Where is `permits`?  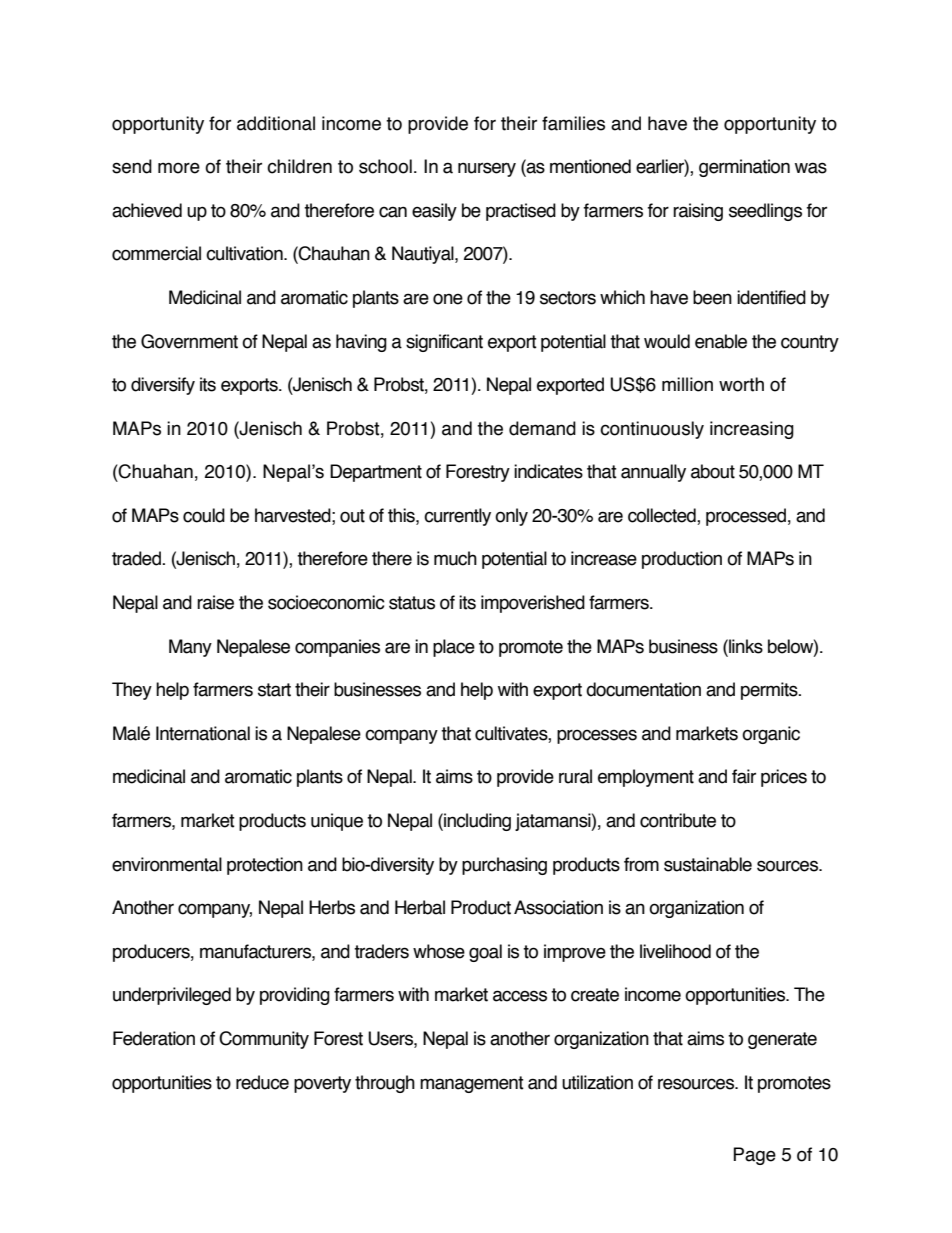 permits is located at coordinates (770, 691).
